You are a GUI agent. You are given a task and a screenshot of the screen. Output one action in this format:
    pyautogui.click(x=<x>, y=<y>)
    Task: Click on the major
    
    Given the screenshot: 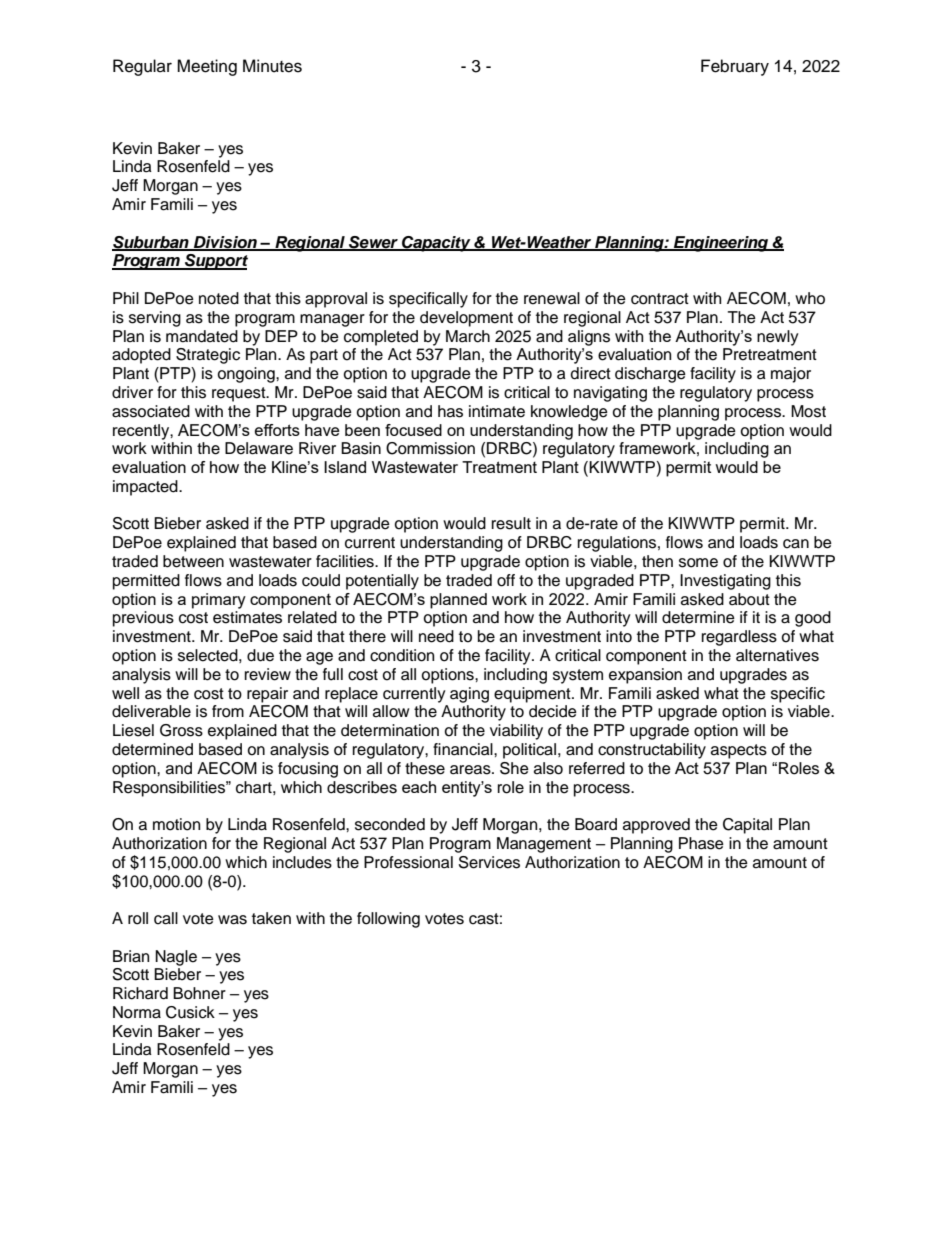 What is the action you would take?
    pyautogui.click(x=791, y=375)
